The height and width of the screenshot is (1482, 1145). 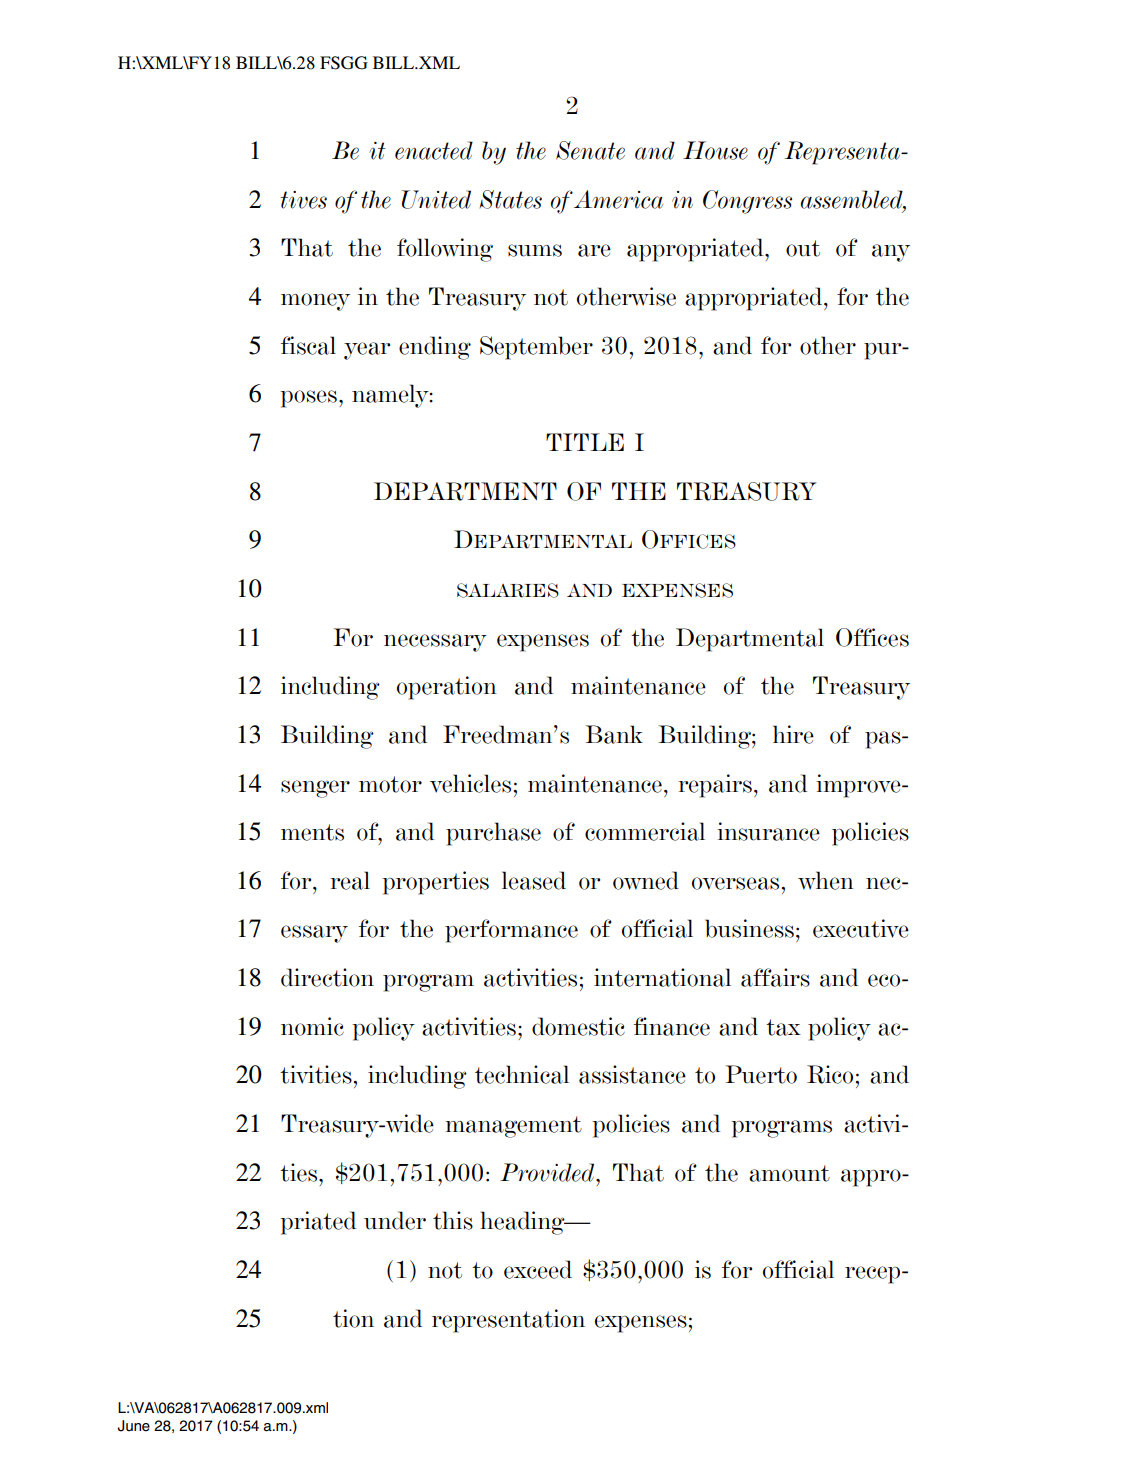 What do you see at coordinates (470, 783) in the screenshot?
I see `vehicles` at bounding box center [470, 783].
